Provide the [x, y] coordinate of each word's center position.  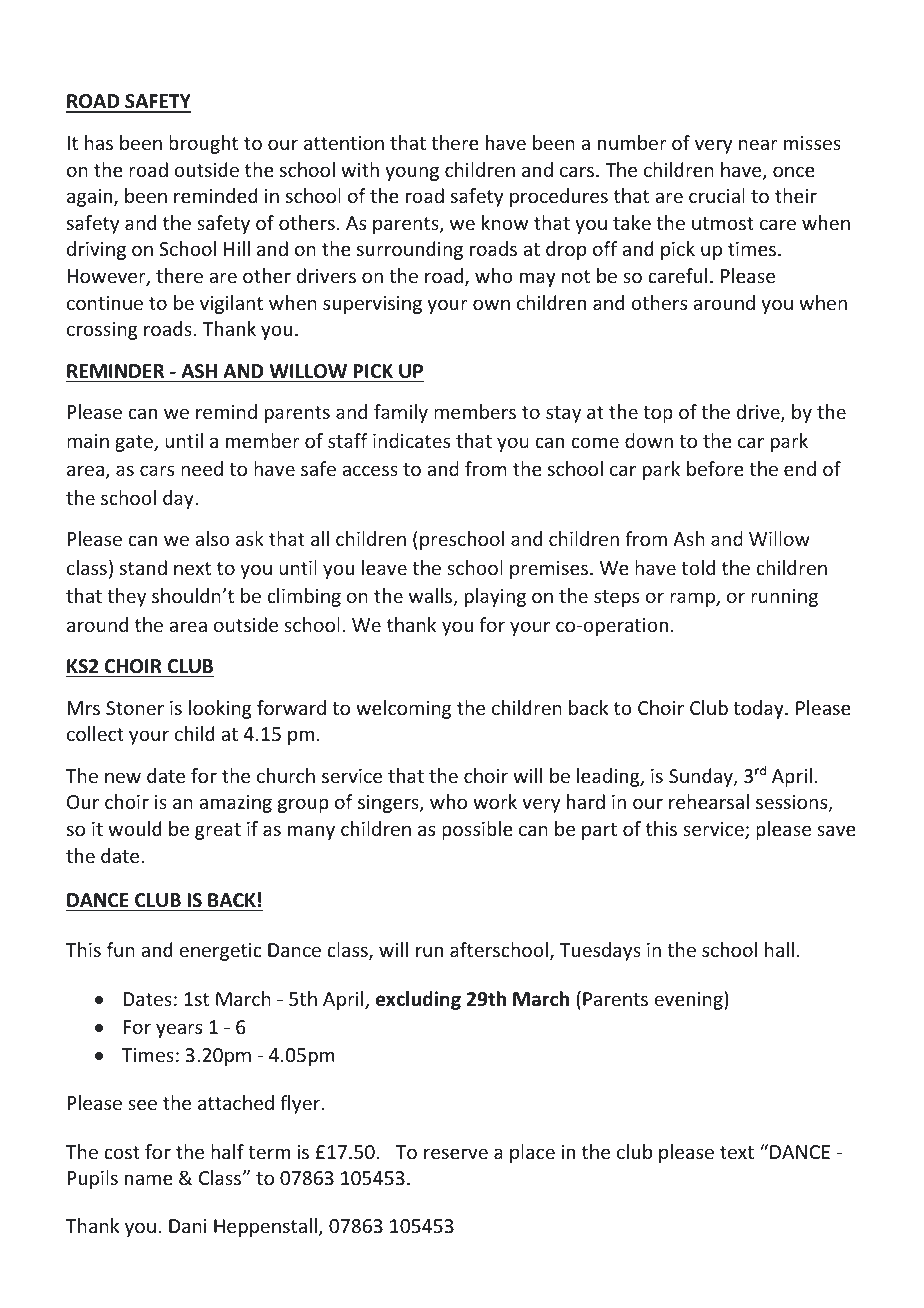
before [715, 468]
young [412, 173]
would [135, 828]
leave [384, 567]
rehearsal [709, 801]
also [212, 538]
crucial [717, 195]
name [149, 1179]
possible [477, 830]
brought [203, 144]
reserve [456, 1153]
